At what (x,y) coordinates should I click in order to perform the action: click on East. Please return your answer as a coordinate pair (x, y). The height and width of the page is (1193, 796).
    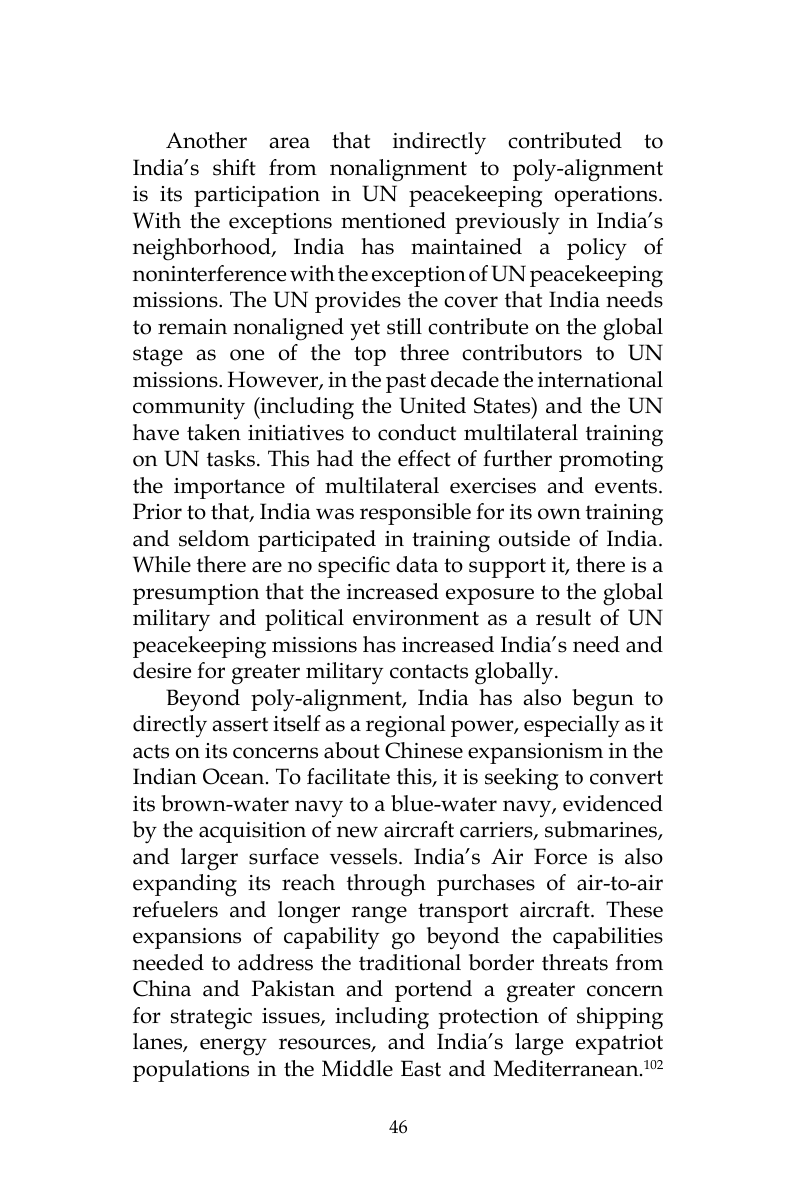
    Looking at the image, I should click on (421, 1068).
